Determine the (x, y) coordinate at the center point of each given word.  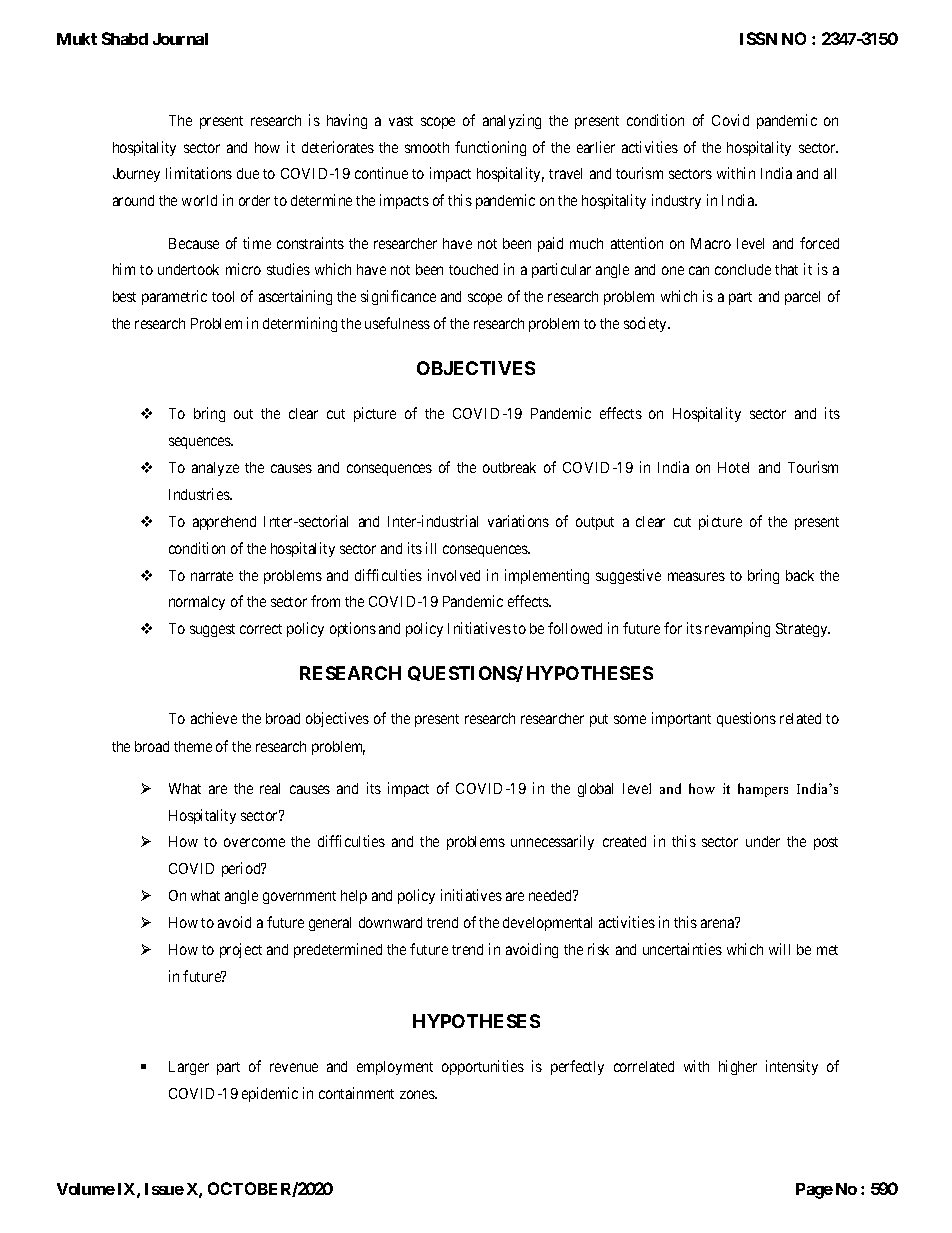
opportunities (483, 1067)
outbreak (509, 467)
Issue (164, 1189)
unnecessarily (552, 842)
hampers (763, 790)
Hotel (733, 467)
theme (193, 746)
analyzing (512, 121)
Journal (180, 39)
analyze (215, 469)
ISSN (758, 38)
